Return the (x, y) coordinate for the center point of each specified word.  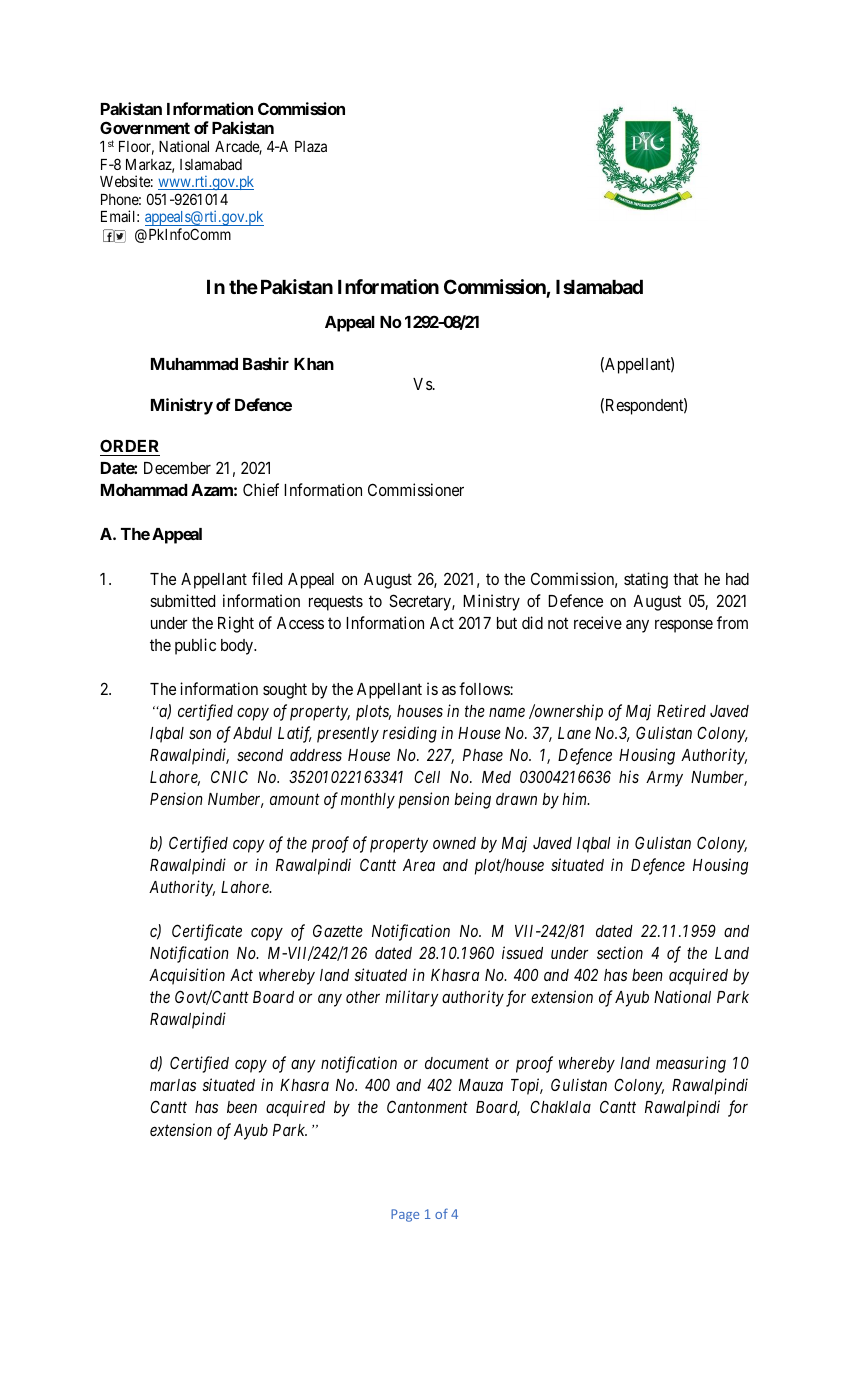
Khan (314, 364)
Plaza (311, 146)
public (195, 646)
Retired (681, 710)
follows (485, 688)
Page (405, 1215)
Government (145, 127)
